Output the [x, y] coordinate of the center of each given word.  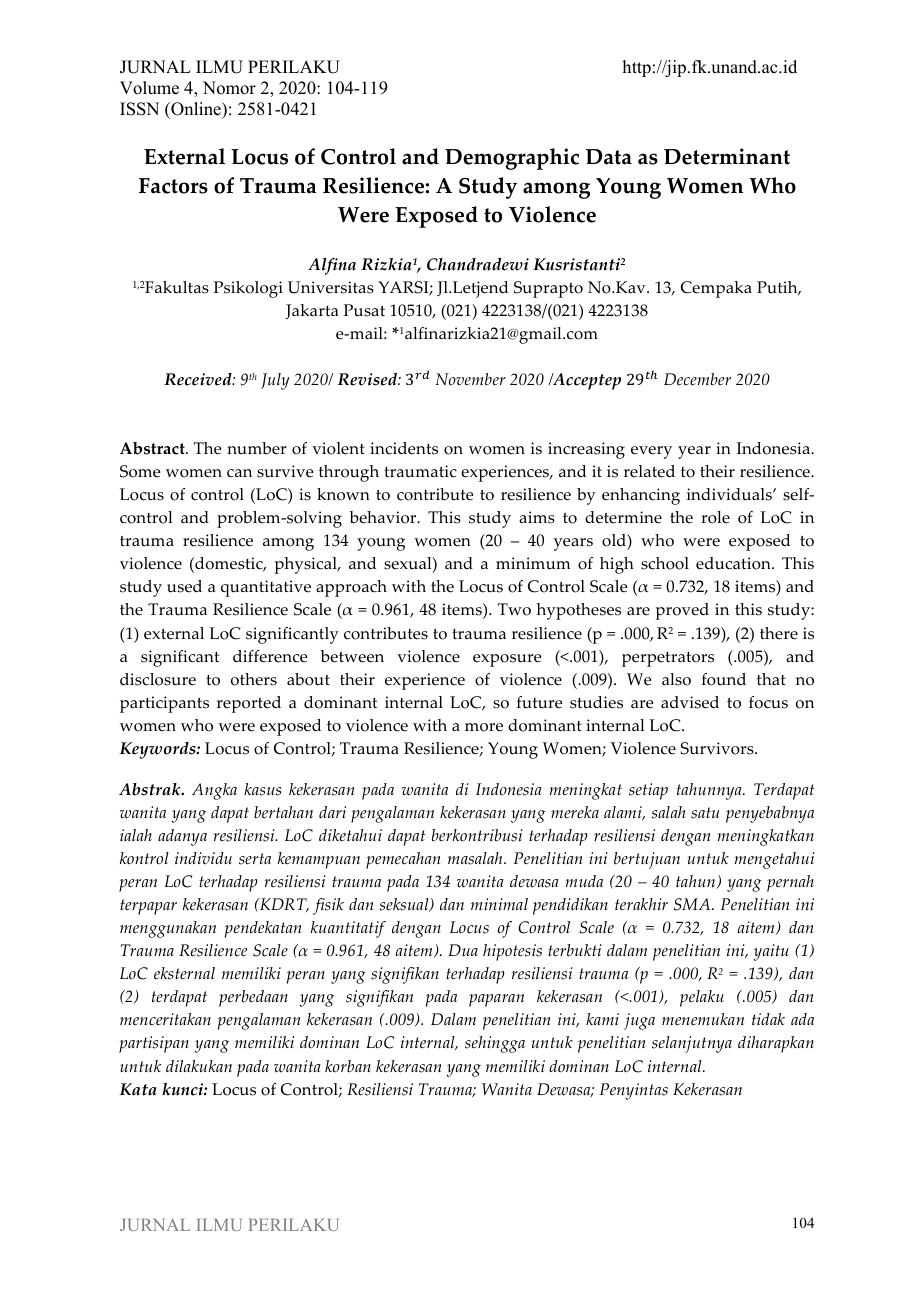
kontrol [144, 858]
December [697, 379]
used [184, 586]
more [484, 727]
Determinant [727, 156]
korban [348, 1066]
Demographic [512, 159]
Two [514, 609]
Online [196, 110]
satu [705, 813]
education [734, 563]
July [275, 381]
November [470, 379]
